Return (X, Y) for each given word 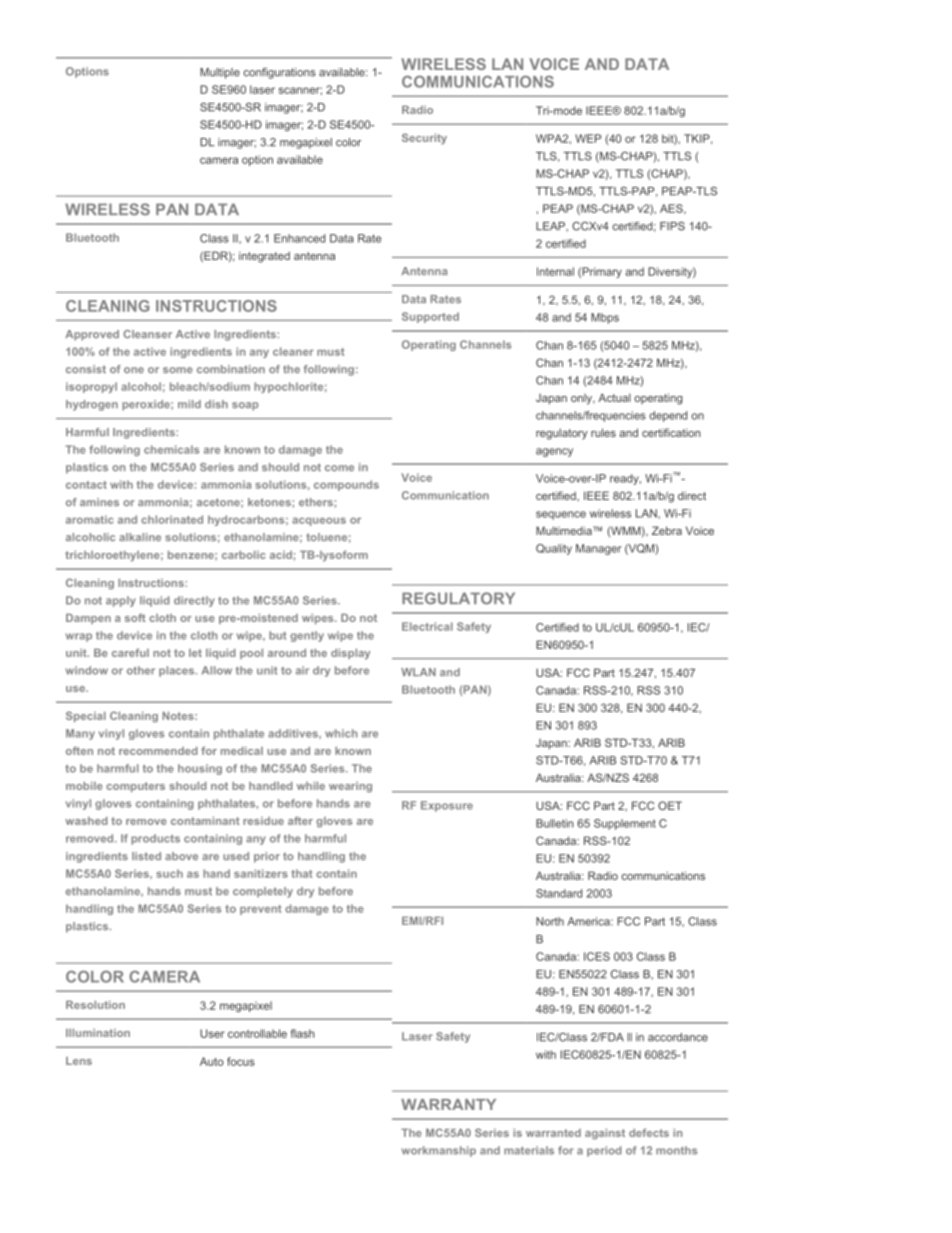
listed (146, 856)
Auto (212, 1061)
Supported (430, 317)
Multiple (220, 73)
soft (135, 617)
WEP (588, 138)
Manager (599, 549)
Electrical (427, 626)
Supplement (625, 824)
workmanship (439, 1151)
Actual (614, 397)
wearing (350, 787)
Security (424, 139)
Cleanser (147, 334)
